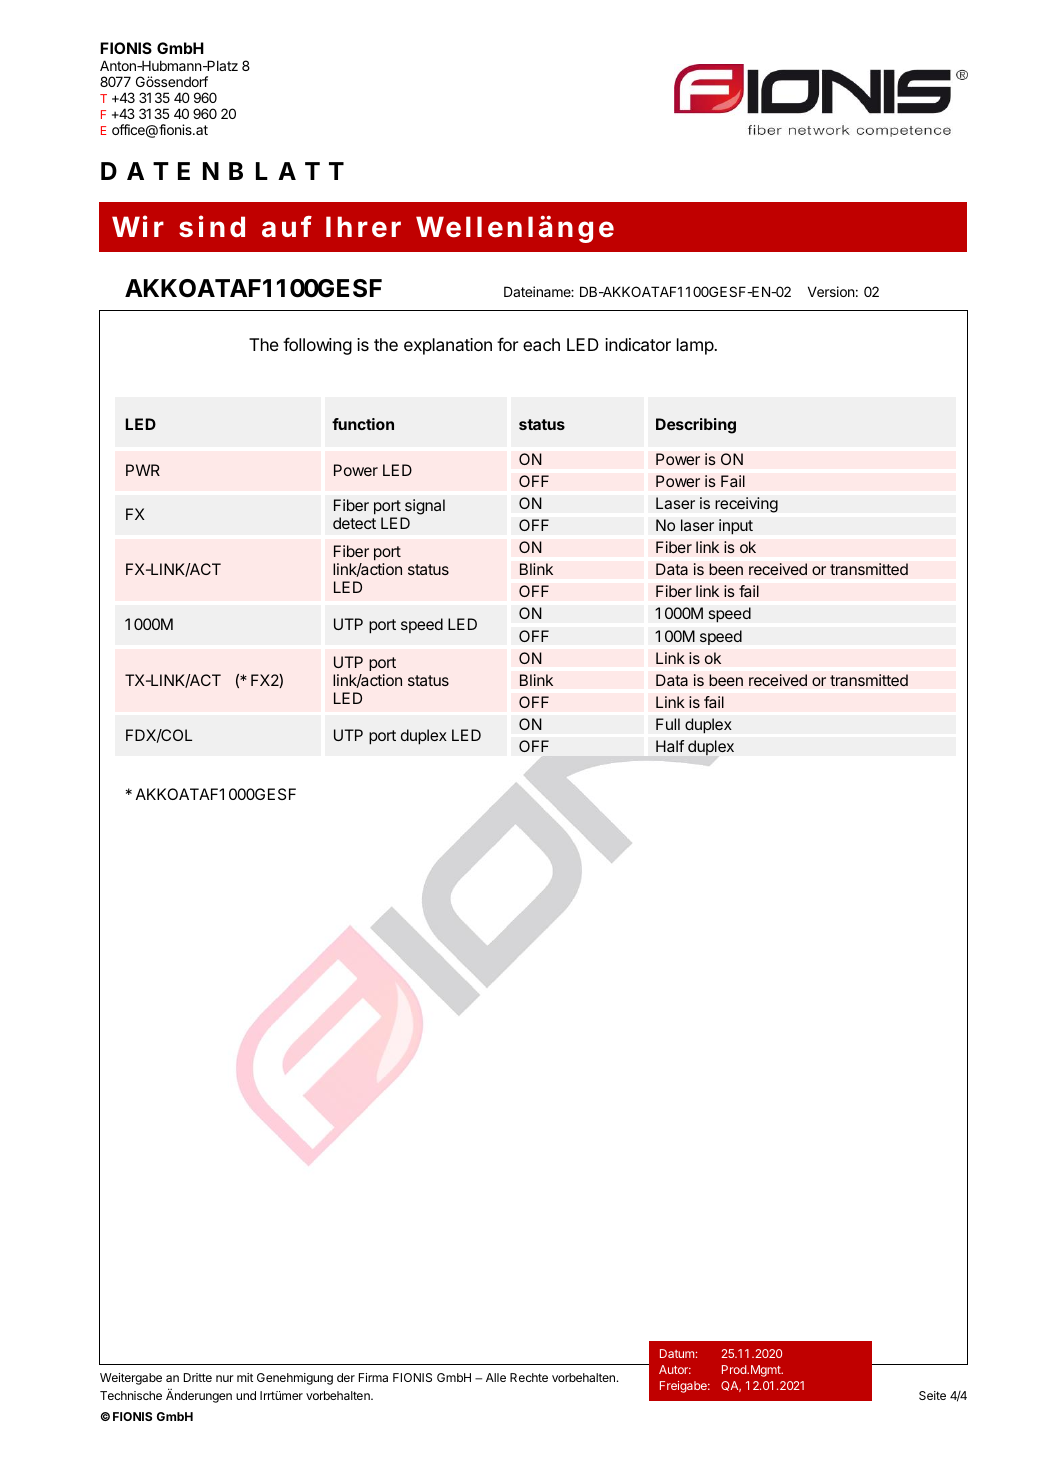 The image size is (1041, 1473). I want to click on Seite, so click(932, 1395).
